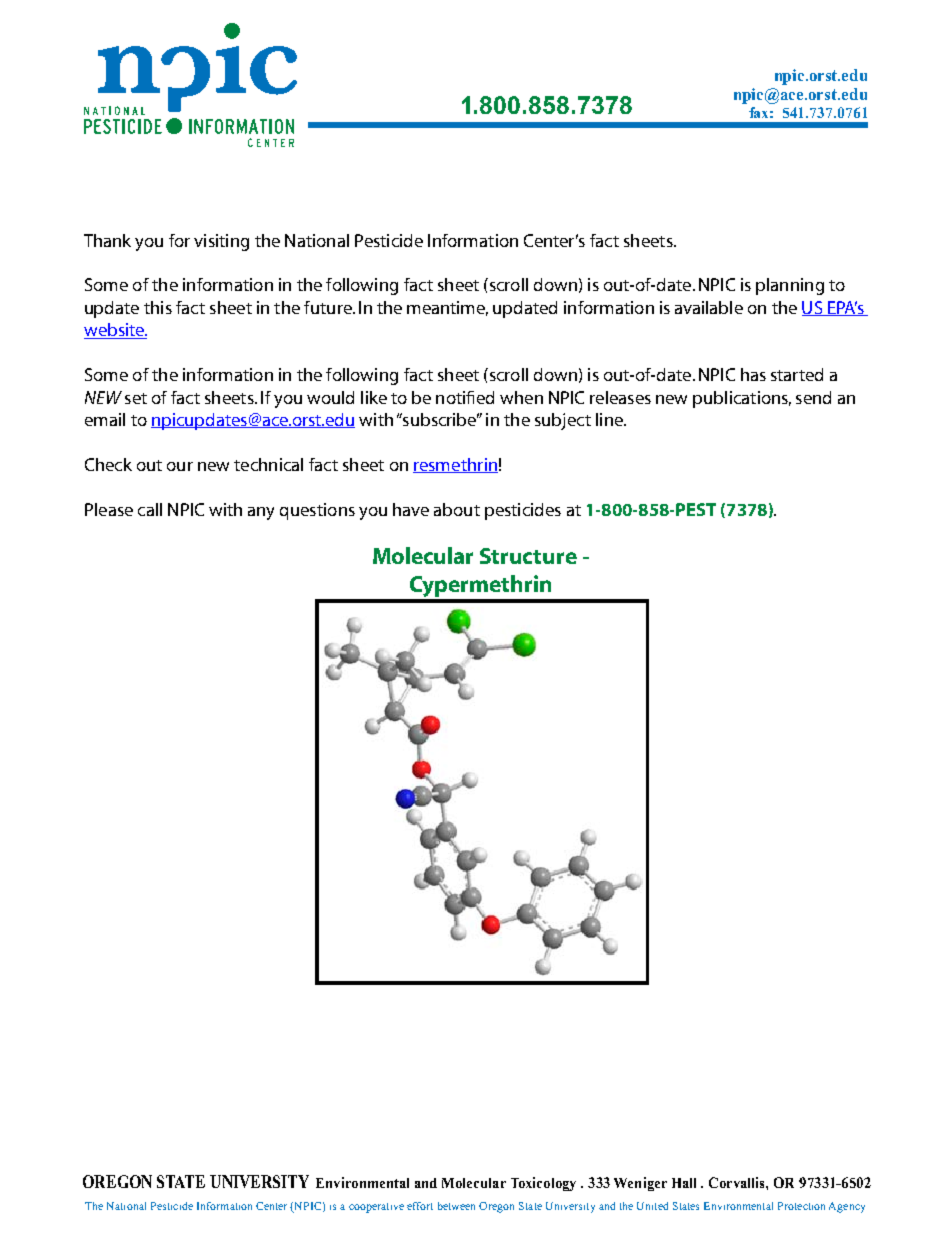 Image resolution: width=952 pixels, height=1233 pixels. I want to click on about, so click(457, 509).
